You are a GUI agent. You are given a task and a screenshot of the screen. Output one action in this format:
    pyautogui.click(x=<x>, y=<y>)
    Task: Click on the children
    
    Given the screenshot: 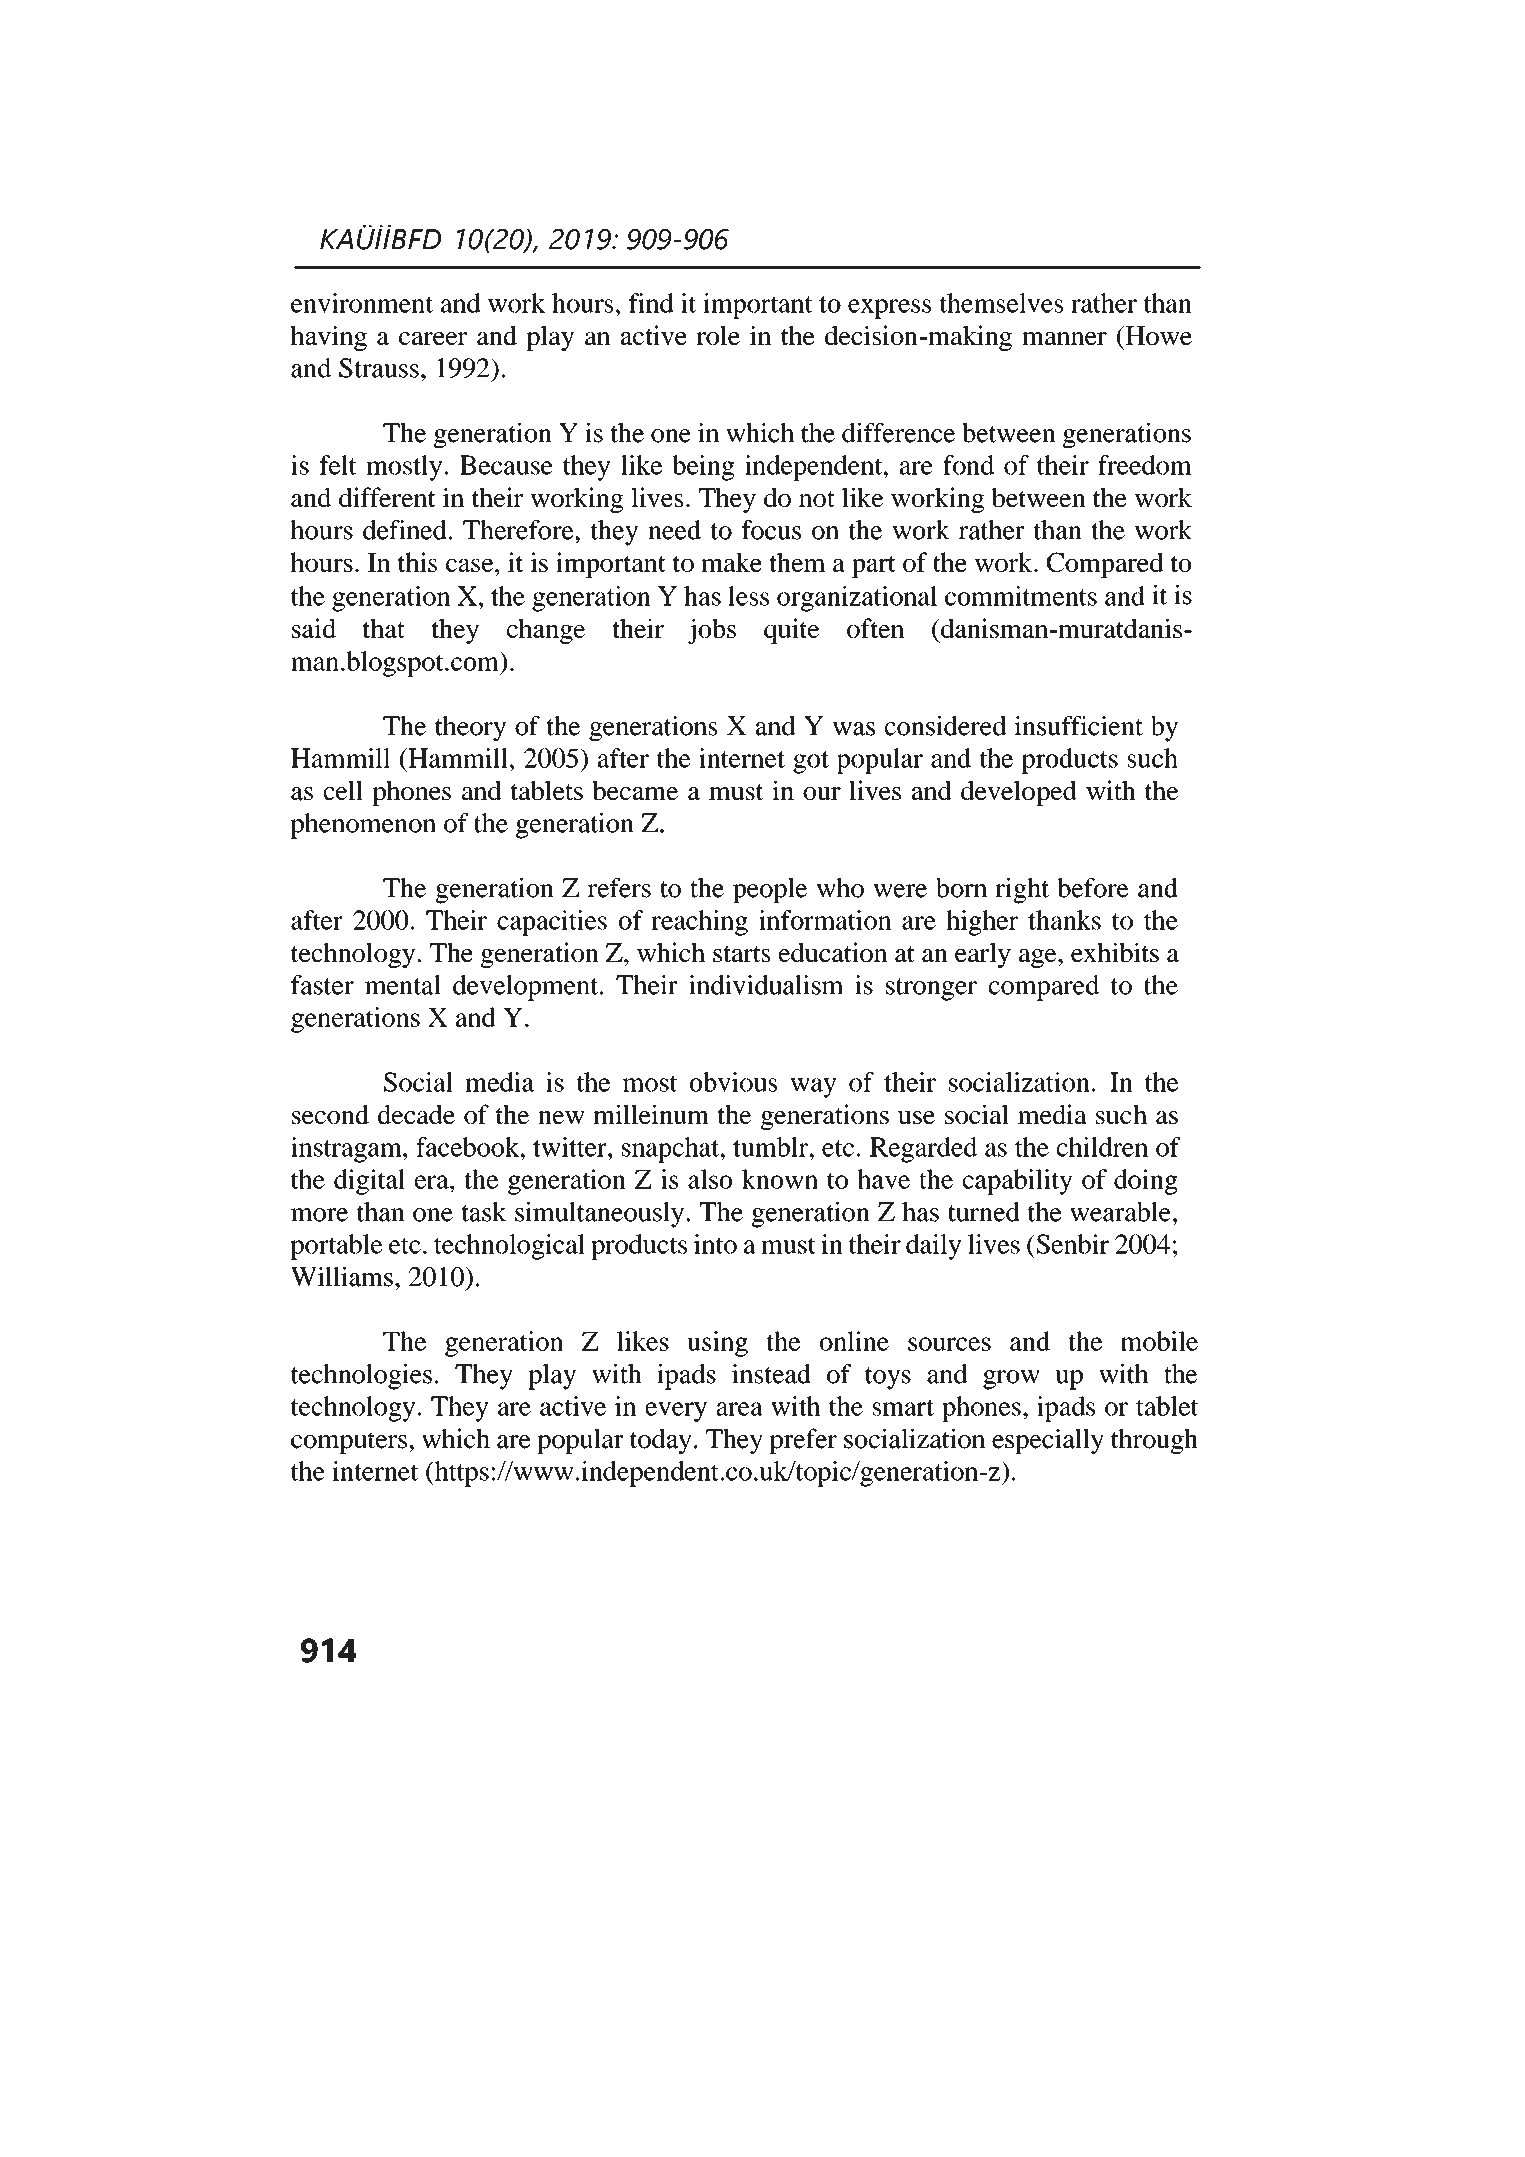 What is the action you would take?
    pyautogui.click(x=1102, y=1147)
